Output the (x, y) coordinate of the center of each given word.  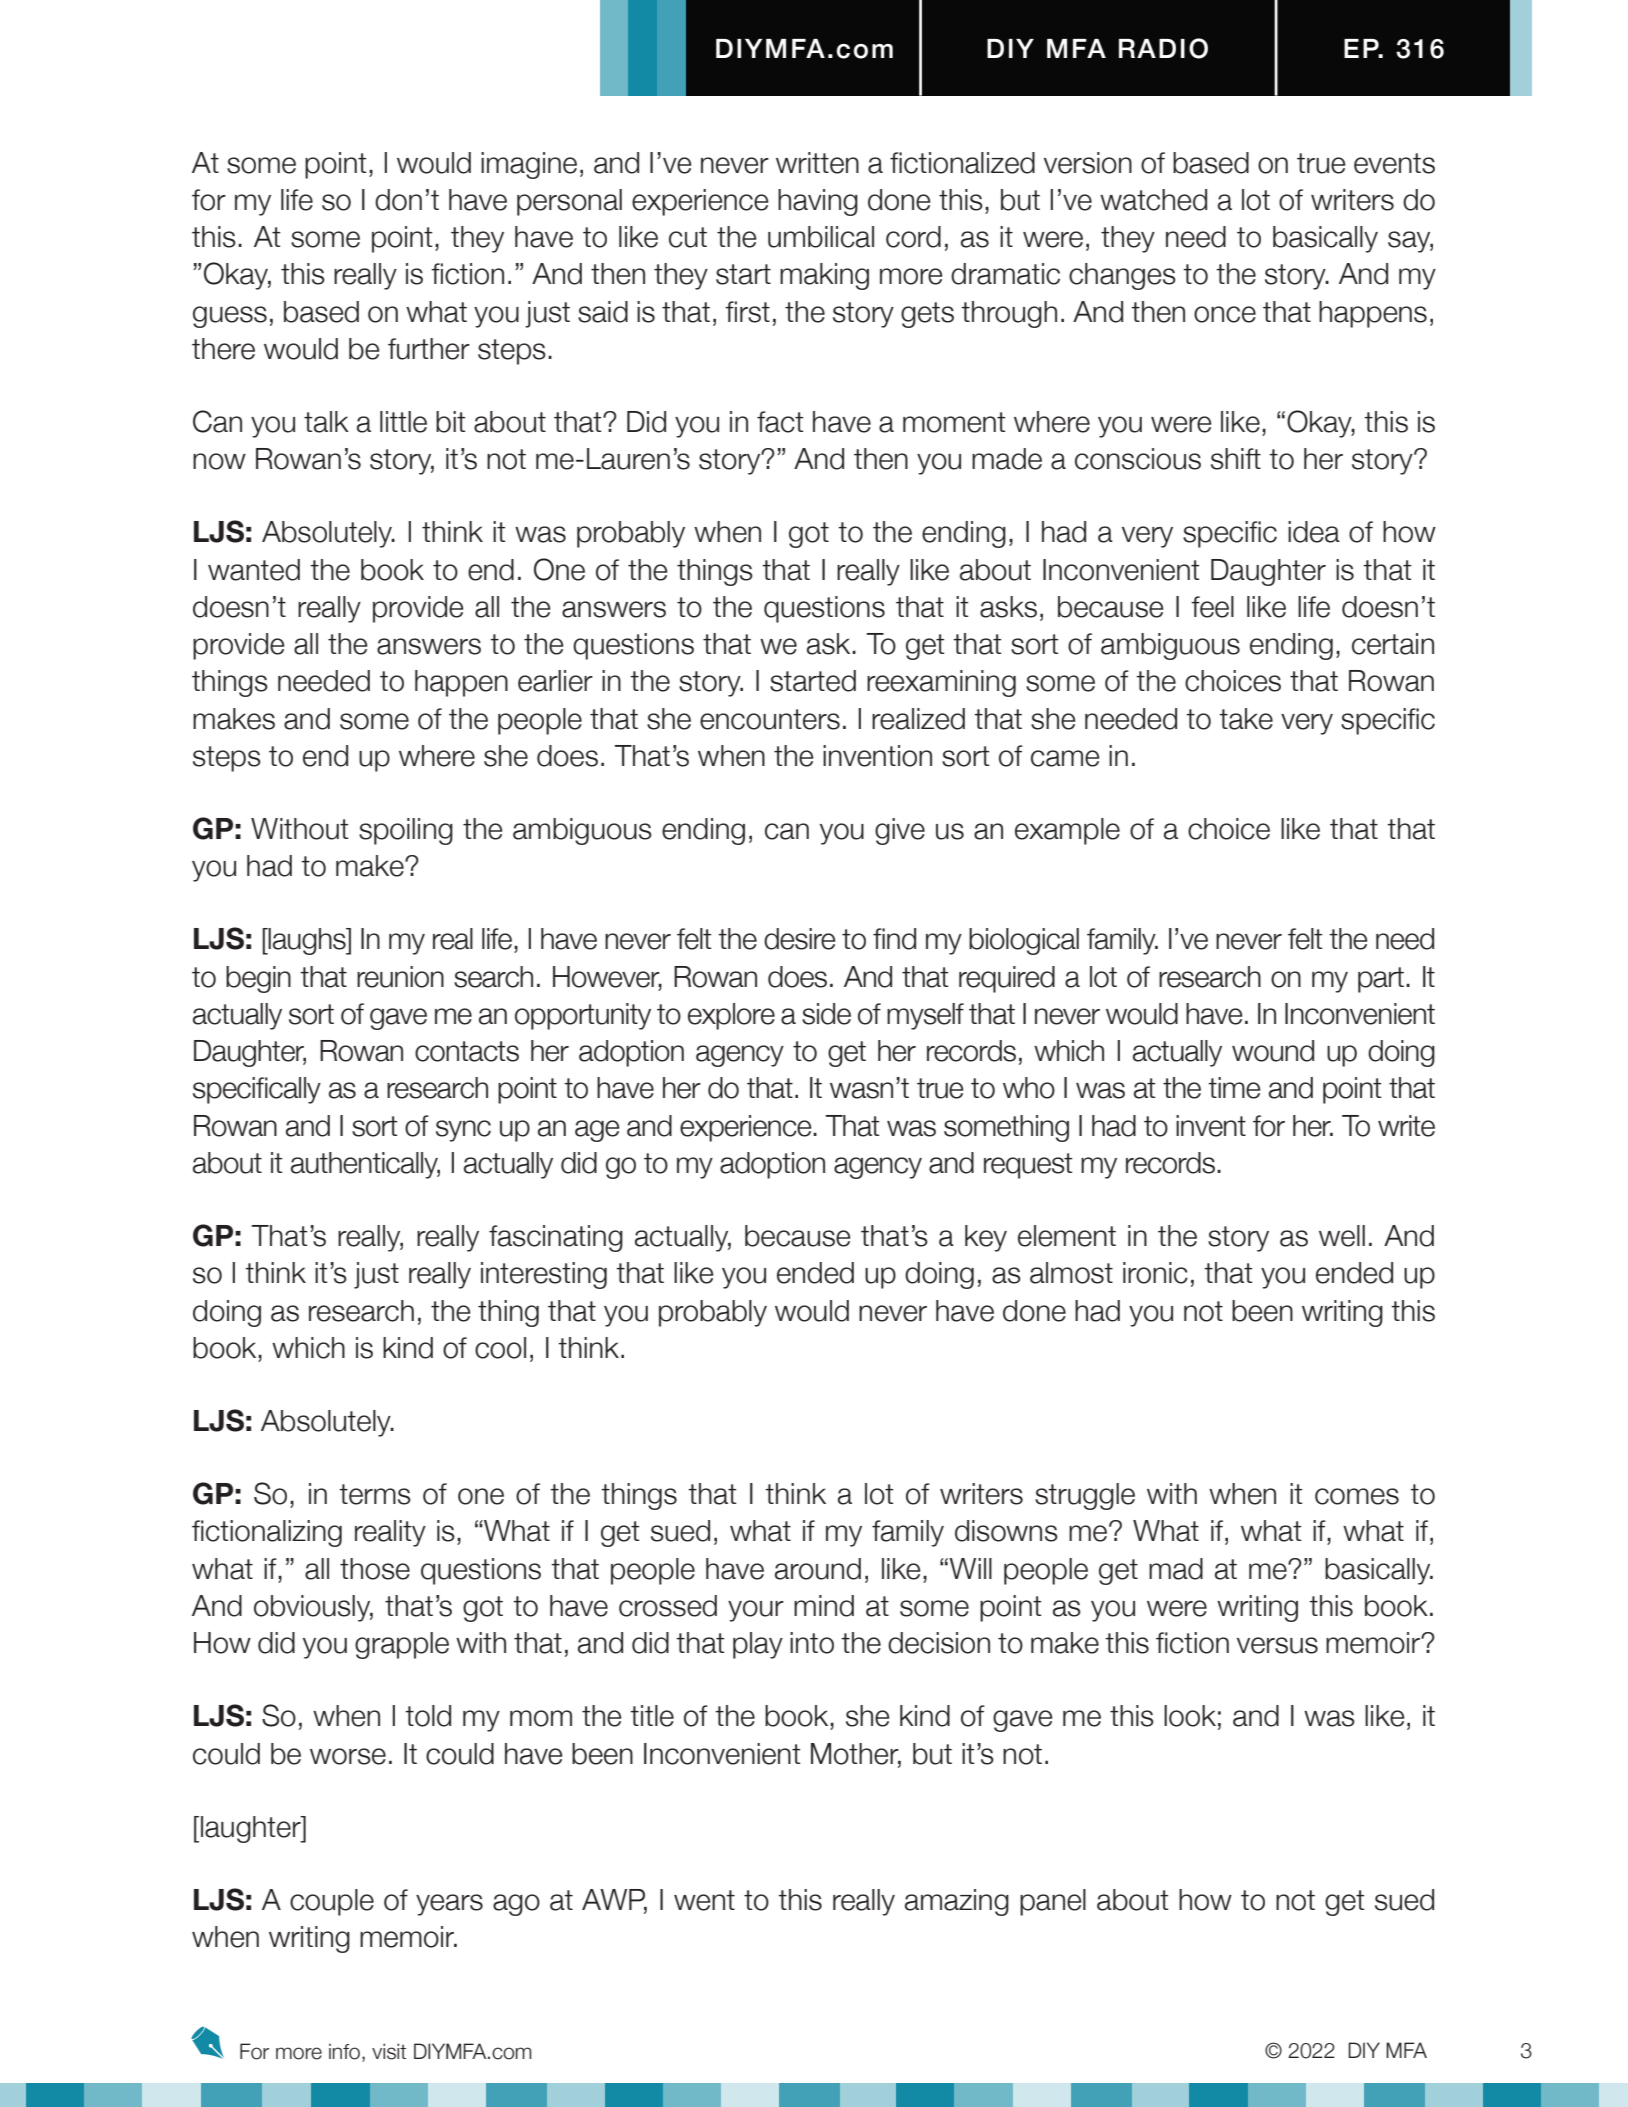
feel (1212, 607)
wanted (254, 570)
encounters (770, 719)
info (344, 2051)
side (826, 1014)
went (704, 1900)
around (818, 1569)
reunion (400, 977)
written (817, 163)
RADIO (1163, 48)
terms (375, 1494)
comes (1357, 1496)
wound (1273, 1051)
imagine (529, 165)
